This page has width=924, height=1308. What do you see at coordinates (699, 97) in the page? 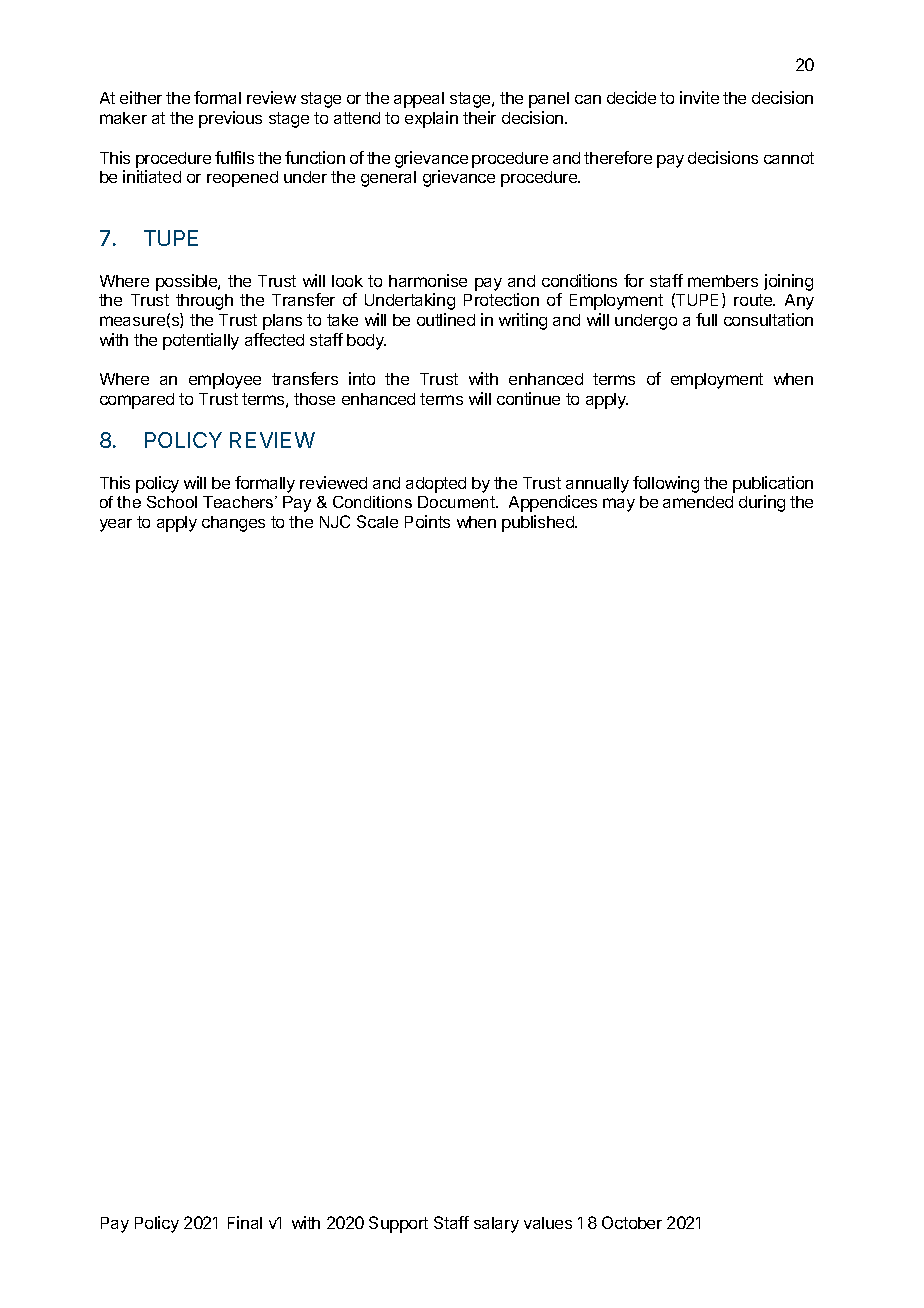
I see `invite` at bounding box center [699, 97].
